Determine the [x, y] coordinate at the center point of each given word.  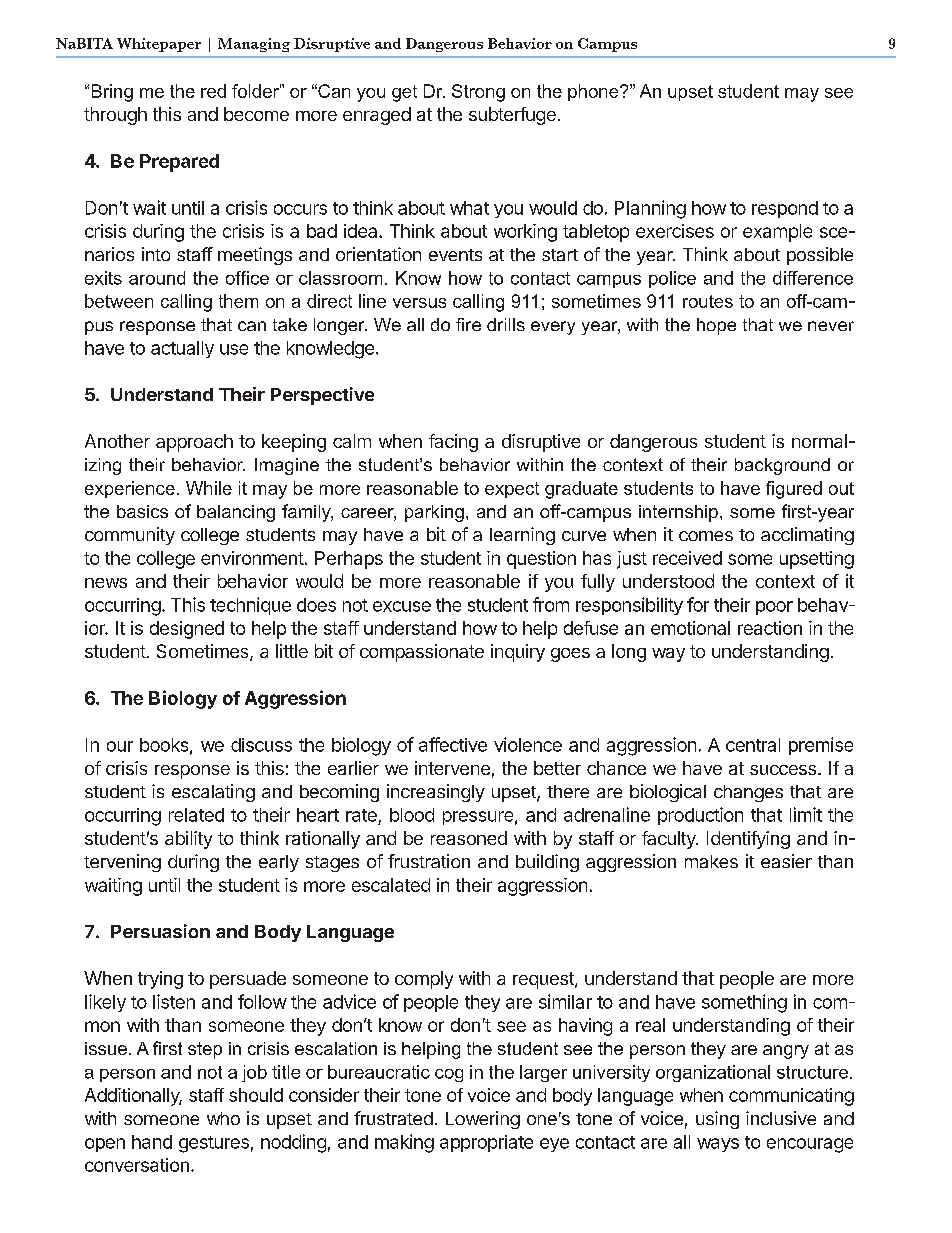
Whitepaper [159, 45]
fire [468, 324]
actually [182, 349]
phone [594, 92]
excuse [402, 606]
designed [187, 630]
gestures [214, 1144]
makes [711, 861]
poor [774, 608]
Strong [478, 93]
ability [188, 840]
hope [716, 326]
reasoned [469, 838]
